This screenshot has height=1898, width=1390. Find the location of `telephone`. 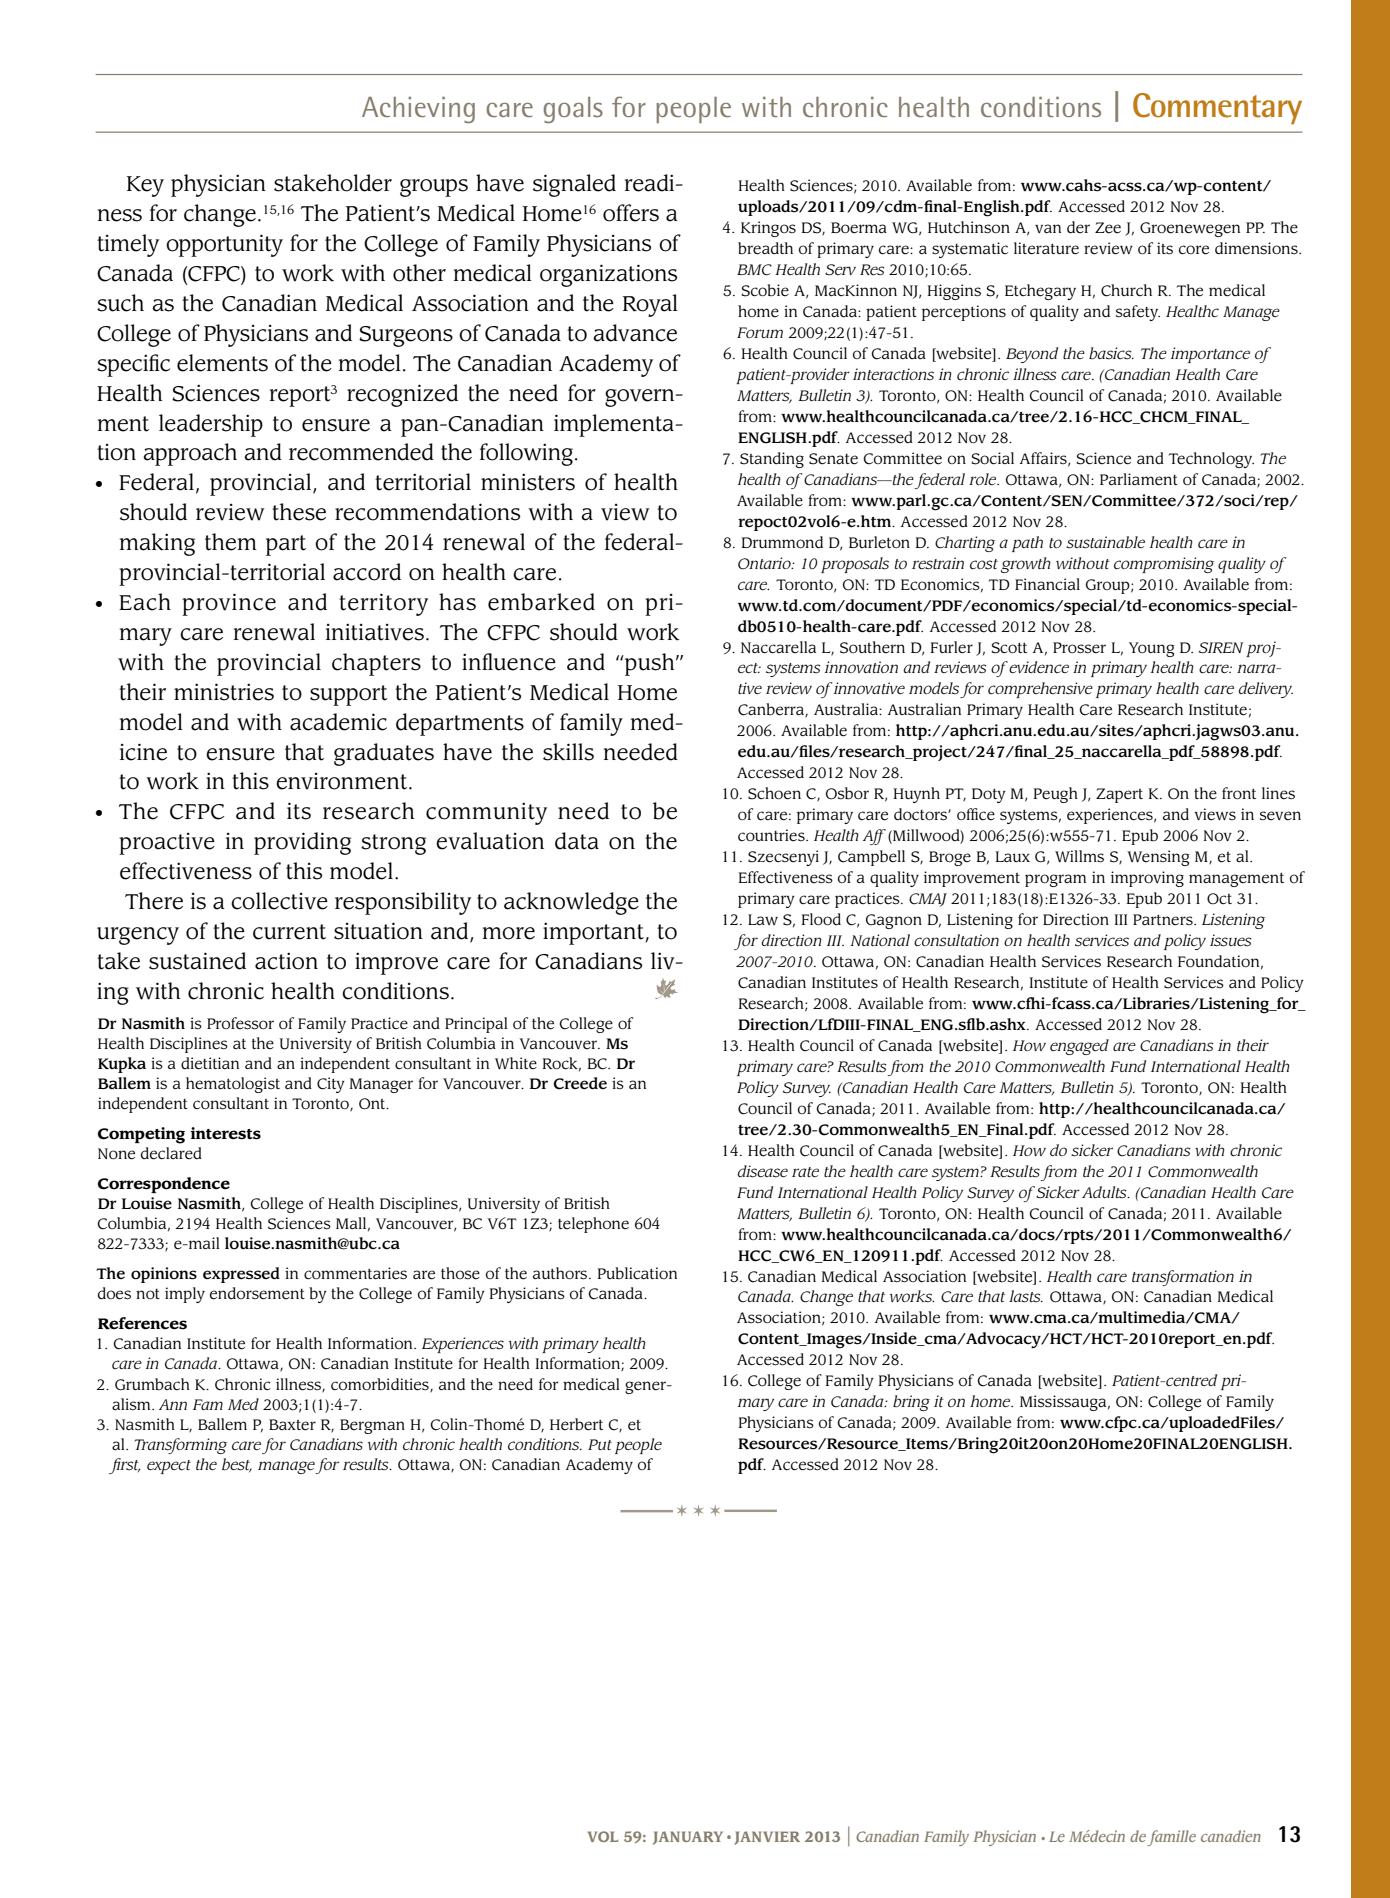

telephone is located at coordinates (593, 1225).
